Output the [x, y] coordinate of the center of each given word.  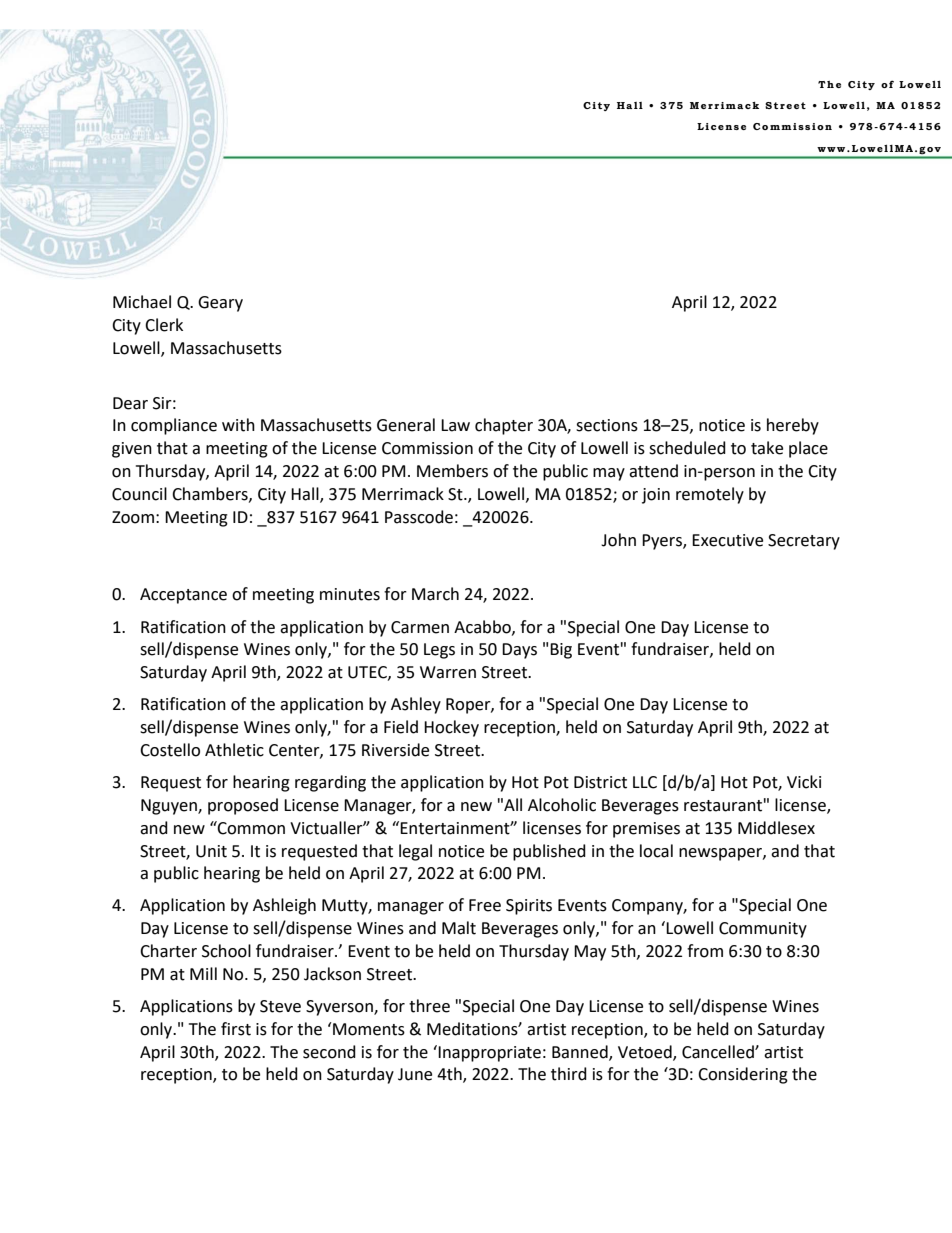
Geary [220, 304]
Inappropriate [488, 1053]
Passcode [419, 517]
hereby [793, 426]
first [236, 1029]
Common [250, 828]
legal [415, 852]
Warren [448, 672]
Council [139, 494]
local [656, 851]
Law [455, 425]
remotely [710, 495]
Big [561, 651]
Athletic [234, 750]
